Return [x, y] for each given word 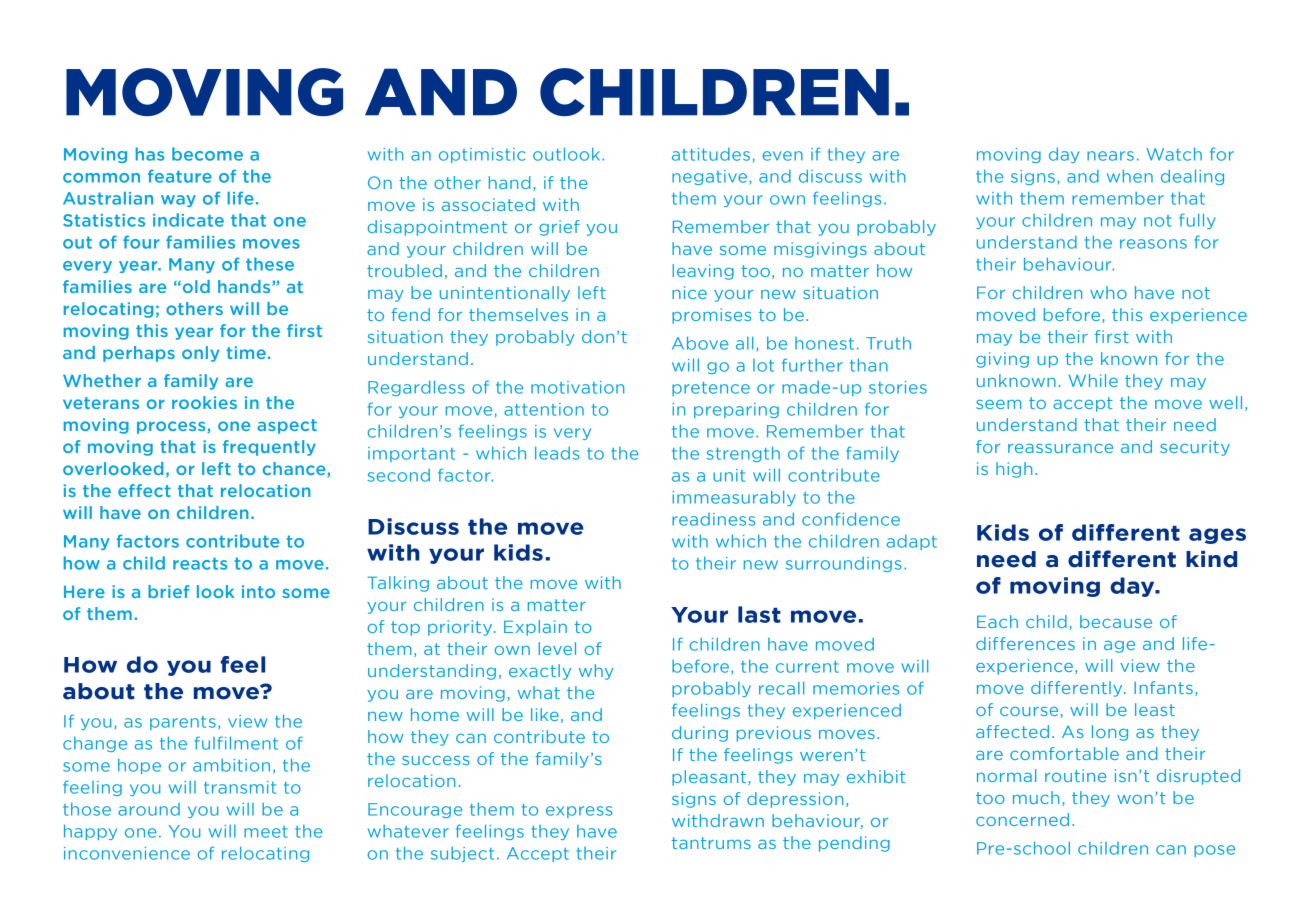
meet [266, 832]
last [759, 614]
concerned [1022, 819]
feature [180, 176]
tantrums [711, 843]
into [258, 591]
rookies [204, 402]
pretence [711, 389]
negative [711, 177]
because [1116, 621]
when [1130, 176]
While [1093, 380]
